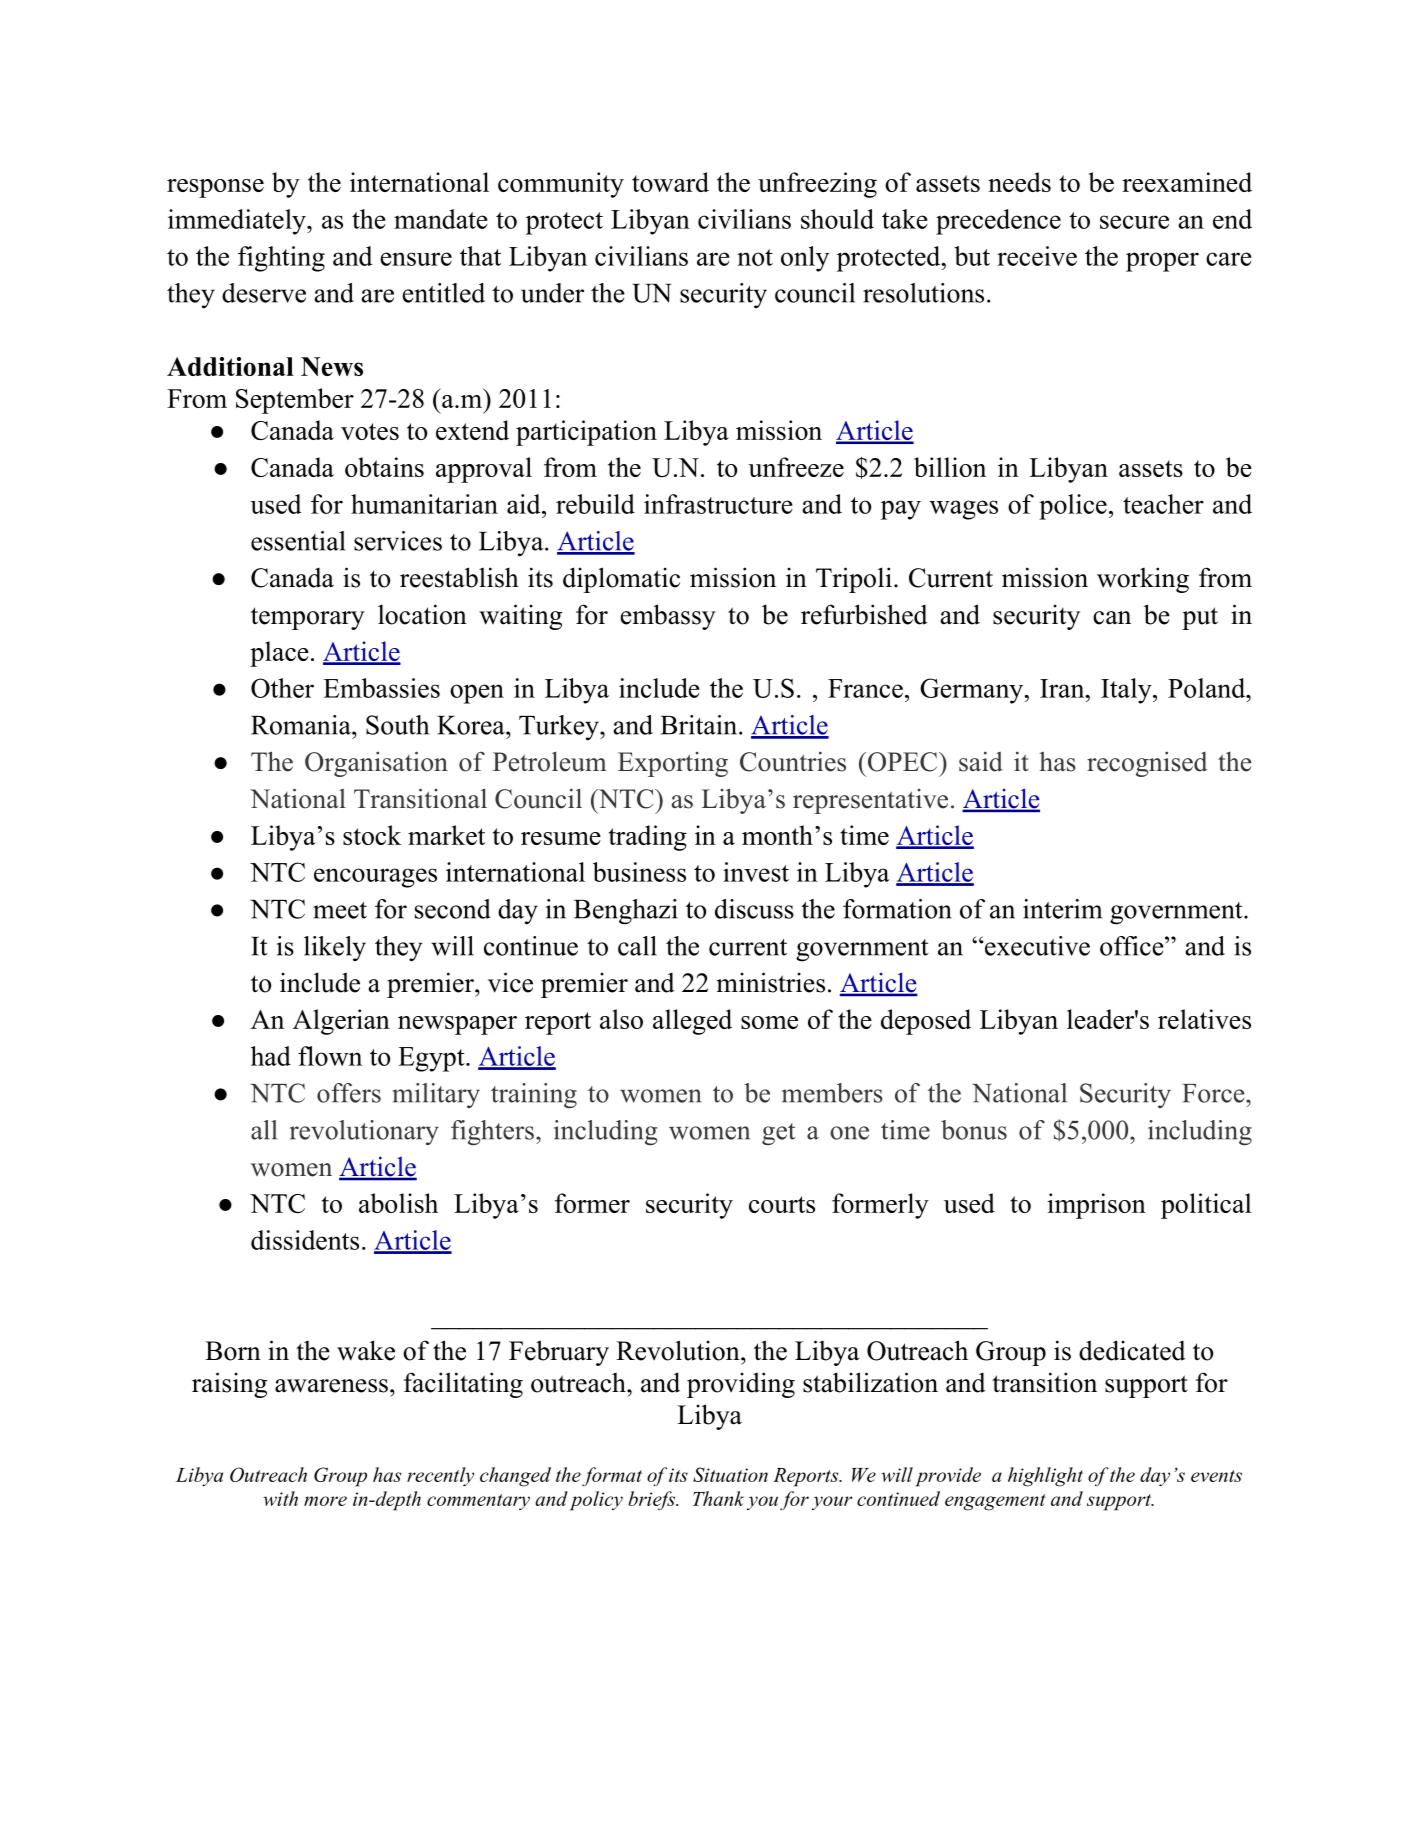 The width and height of the screenshot is (1419, 1837). What do you see at coordinates (730, 1474) in the screenshot?
I see `Situation` at bounding box center [730, 1474].
